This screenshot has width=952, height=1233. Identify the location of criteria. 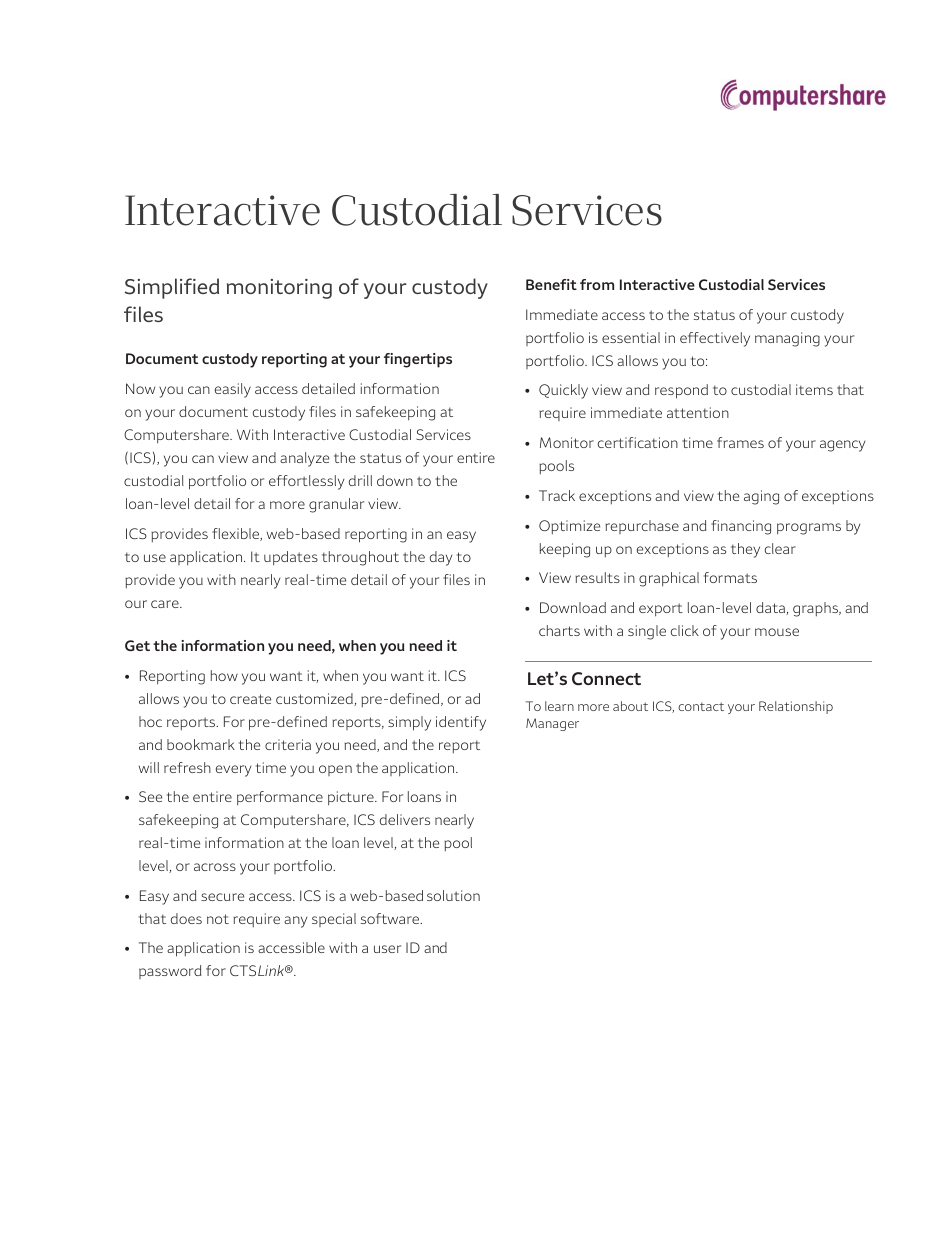
(288, 744).
